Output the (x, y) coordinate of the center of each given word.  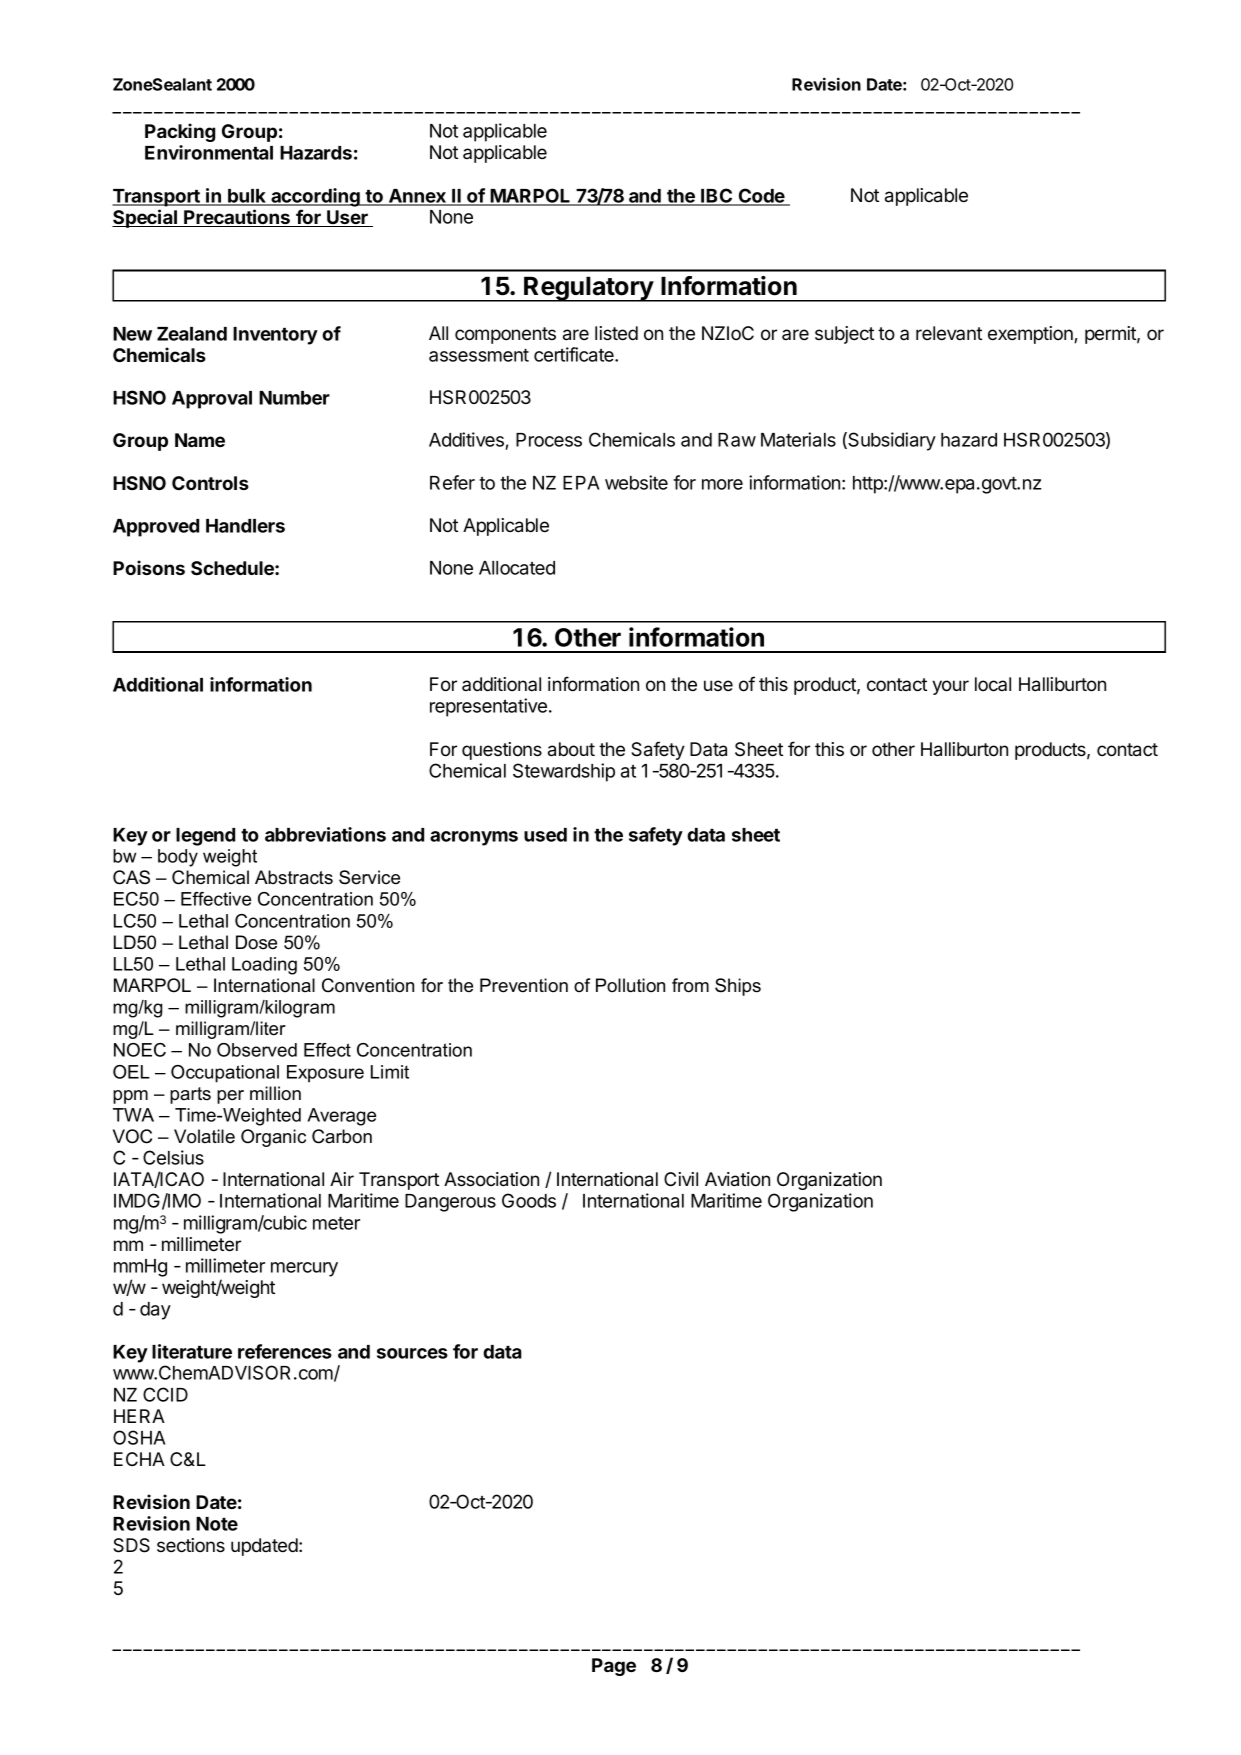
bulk (247, 197)
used (545, 835)
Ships (738, 987)
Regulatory (588, 289)
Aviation (737, 1179)
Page (614, 1667)
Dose (256, 942)
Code (761, 196)
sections (191, 1545)
